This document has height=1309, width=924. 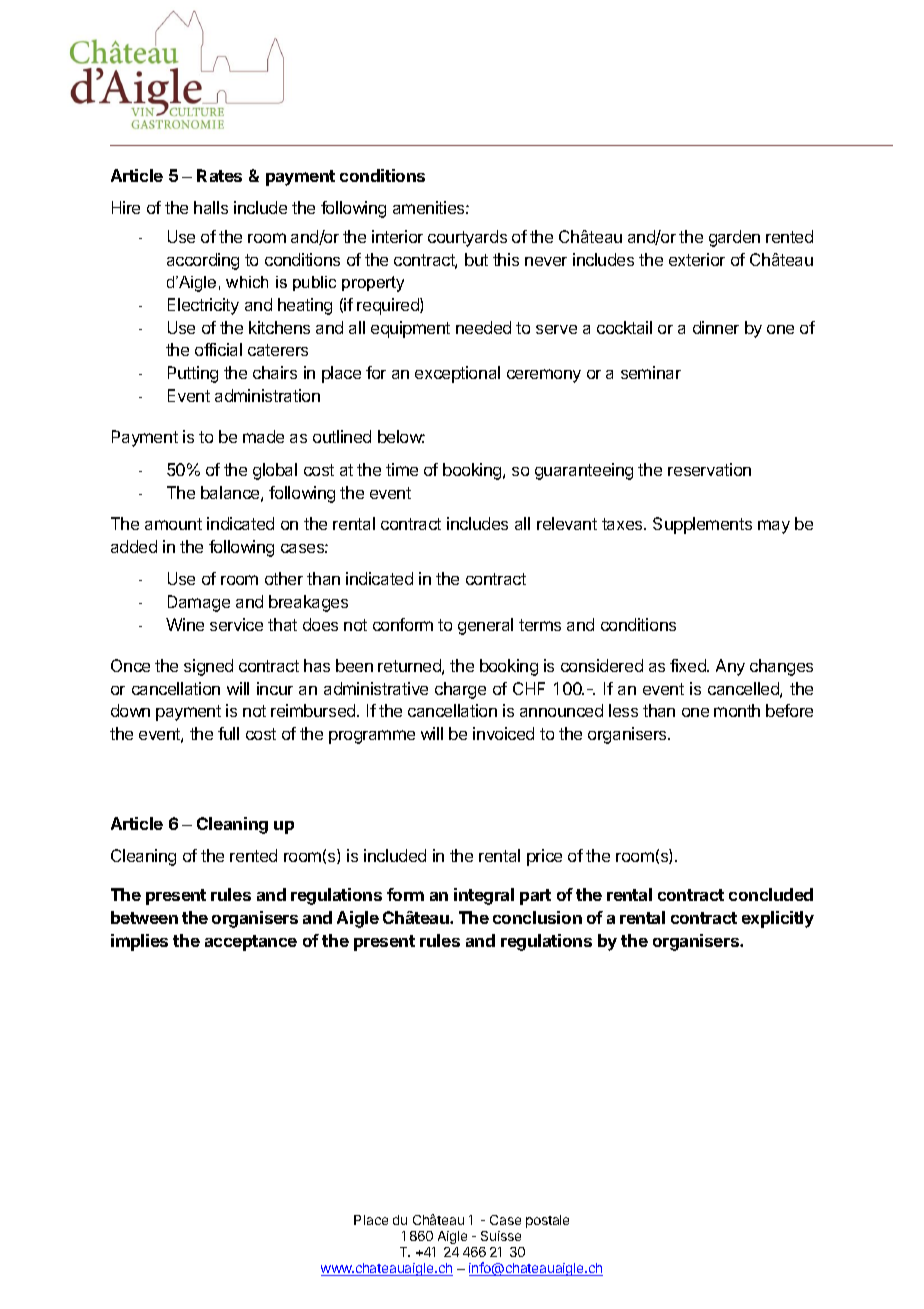 I want to click on Suisse, so click(x=501, y=1236).
